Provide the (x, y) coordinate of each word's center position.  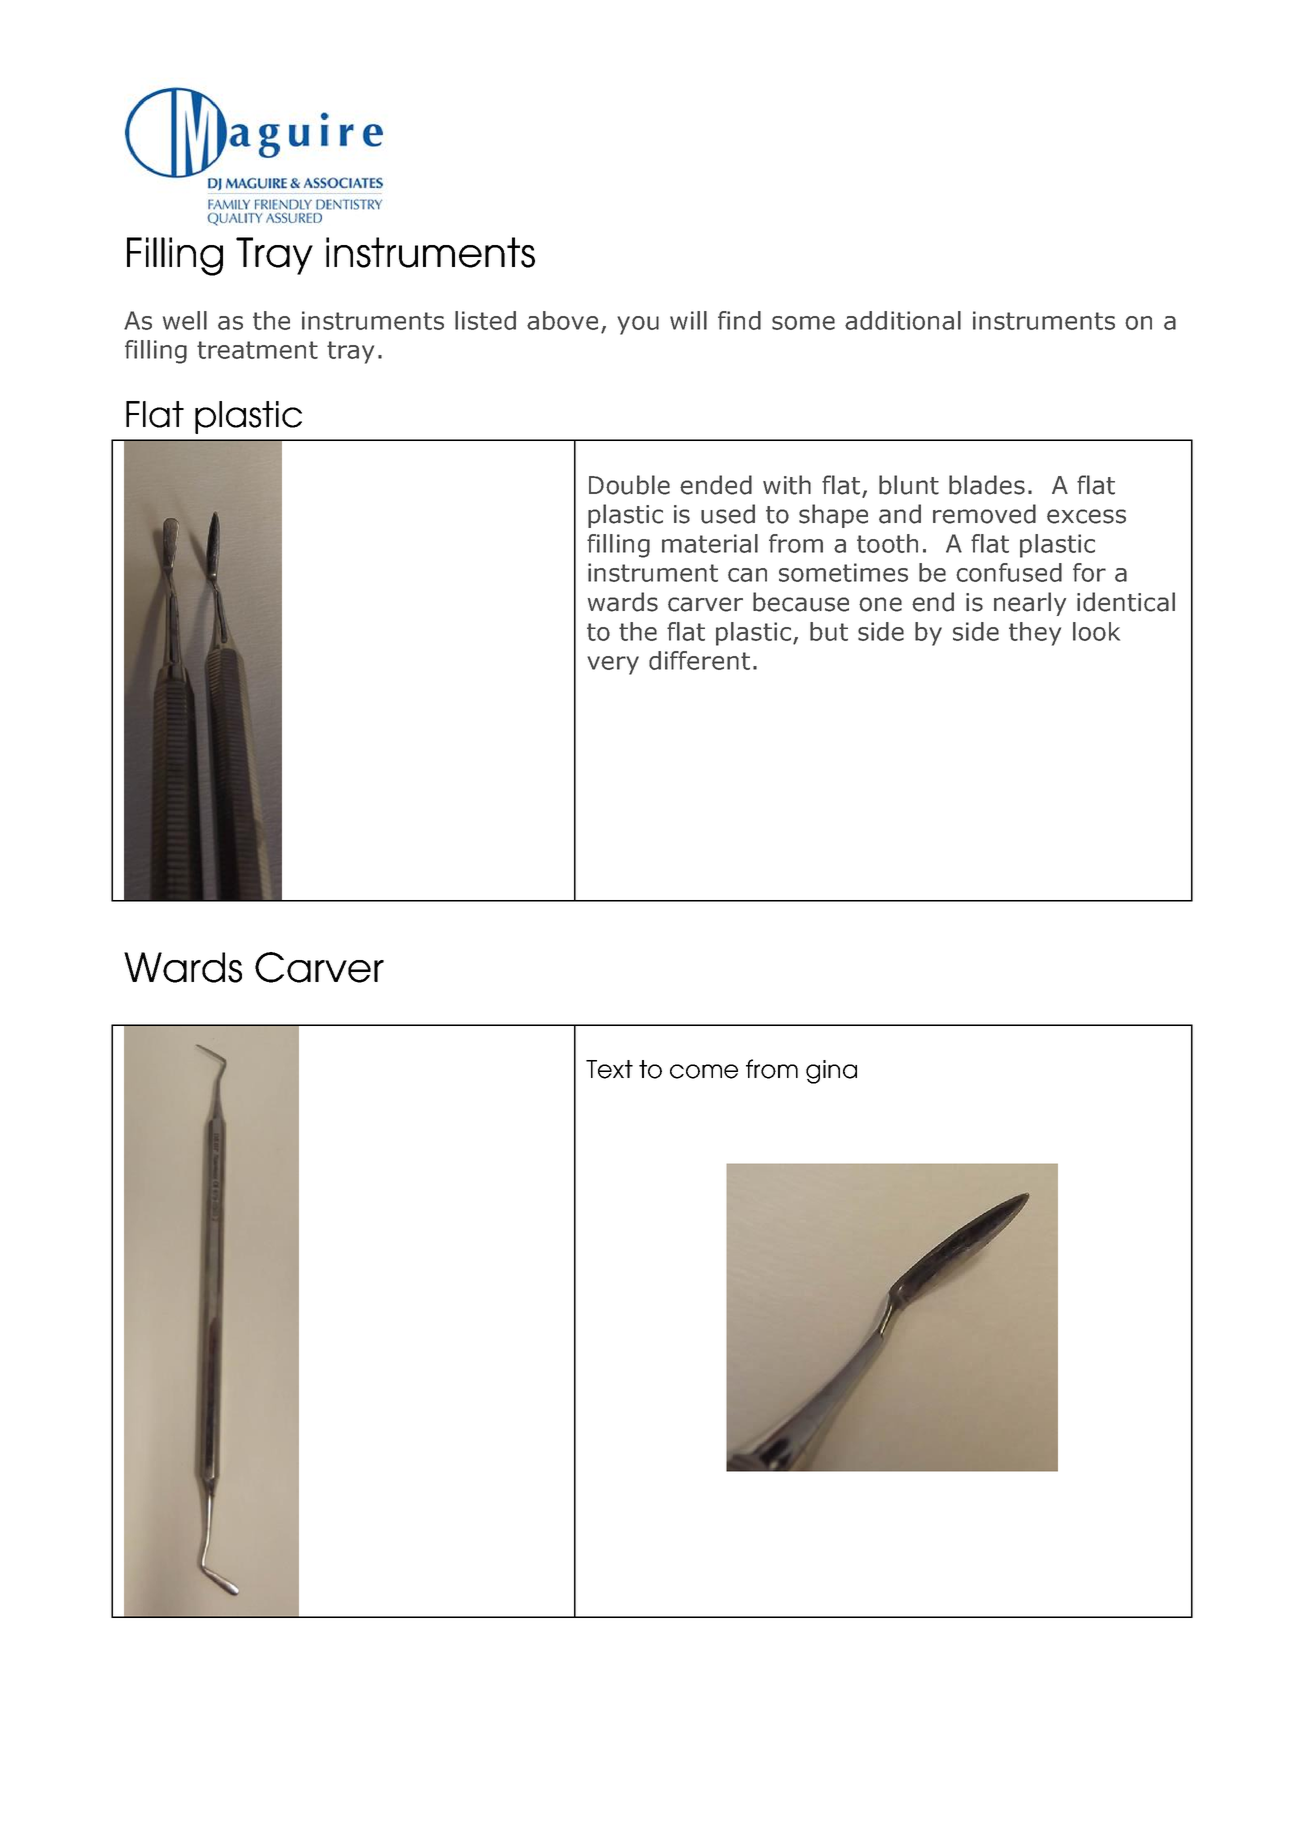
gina (831, 1072)
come (704, 1071)
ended (716, 485)
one (880, 604)
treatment (257, 350)
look (1096, 631)
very (613, 665)
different (699, 660)
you (638, 325)
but (829, 631)
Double (629, 485)
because (801, 602)
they (1035, 634)
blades (987, 485)
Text (609, 1069)
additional (903, 320)
